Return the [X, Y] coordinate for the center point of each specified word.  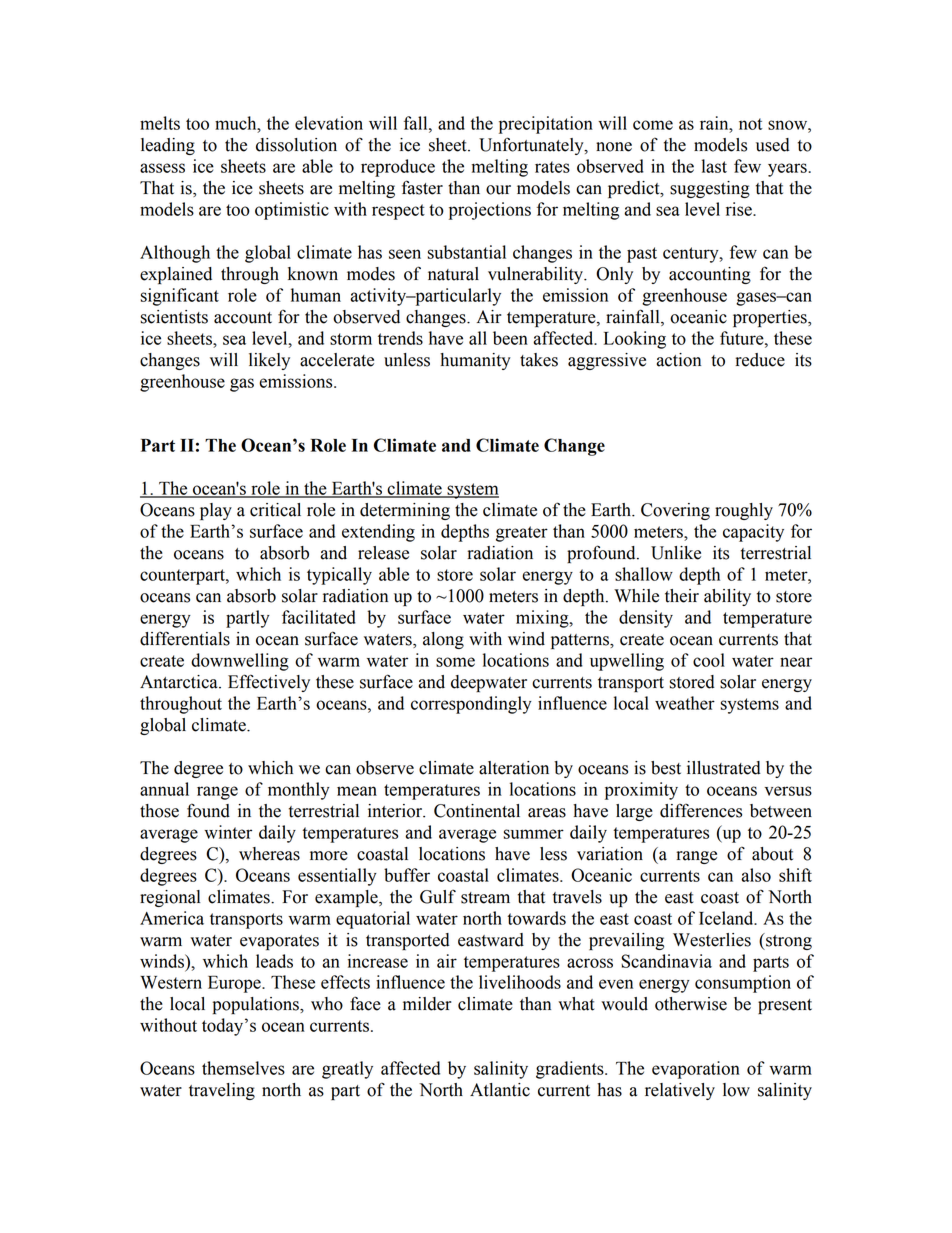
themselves [243, 1068]
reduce [760, 360]
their [682, 596]
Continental [477, 811]
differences [701, 810]
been [510, 338]
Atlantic [500, 1090]
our [498, 190]
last [714, 166]
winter [228, 832]
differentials [185, 638]
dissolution [296, 145]
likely [269, 361]
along [443, 640]
